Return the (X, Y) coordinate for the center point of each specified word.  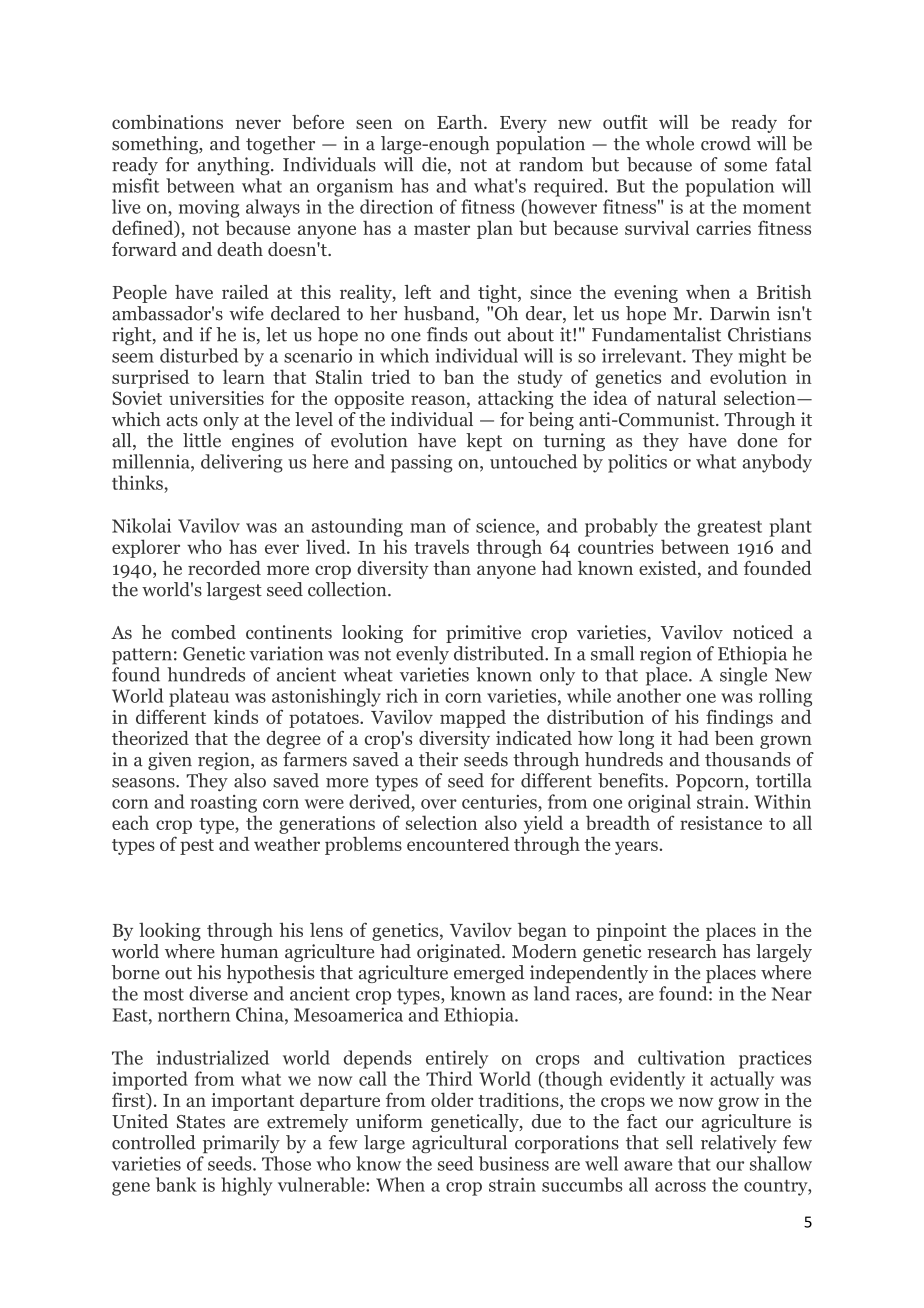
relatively (739, 1144)
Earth (461, 122)
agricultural (459, 1144)
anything (235, 166)
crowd (726, 143)
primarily (241, 1144)
